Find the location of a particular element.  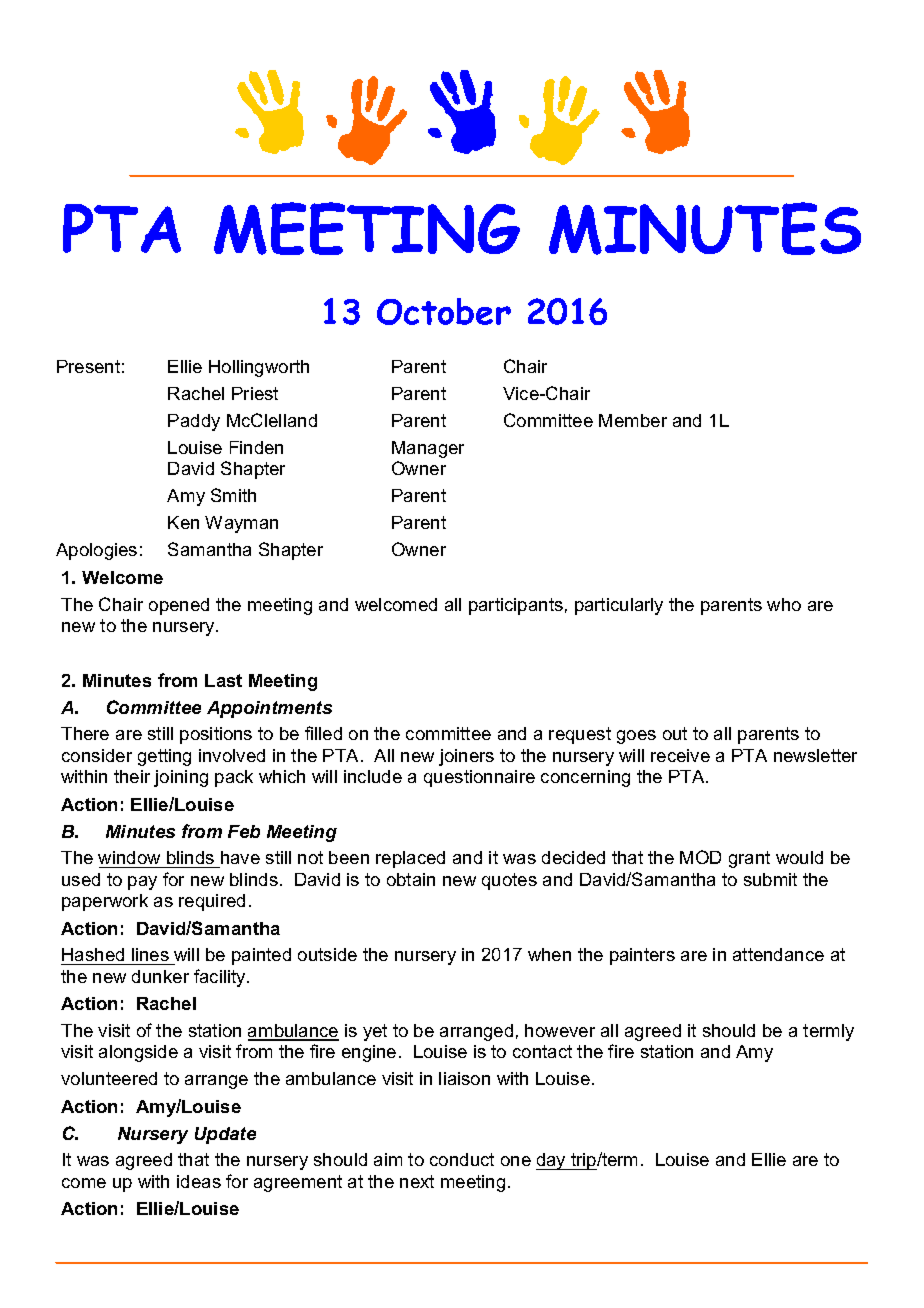

submit is located at coordinates (770, 879).
